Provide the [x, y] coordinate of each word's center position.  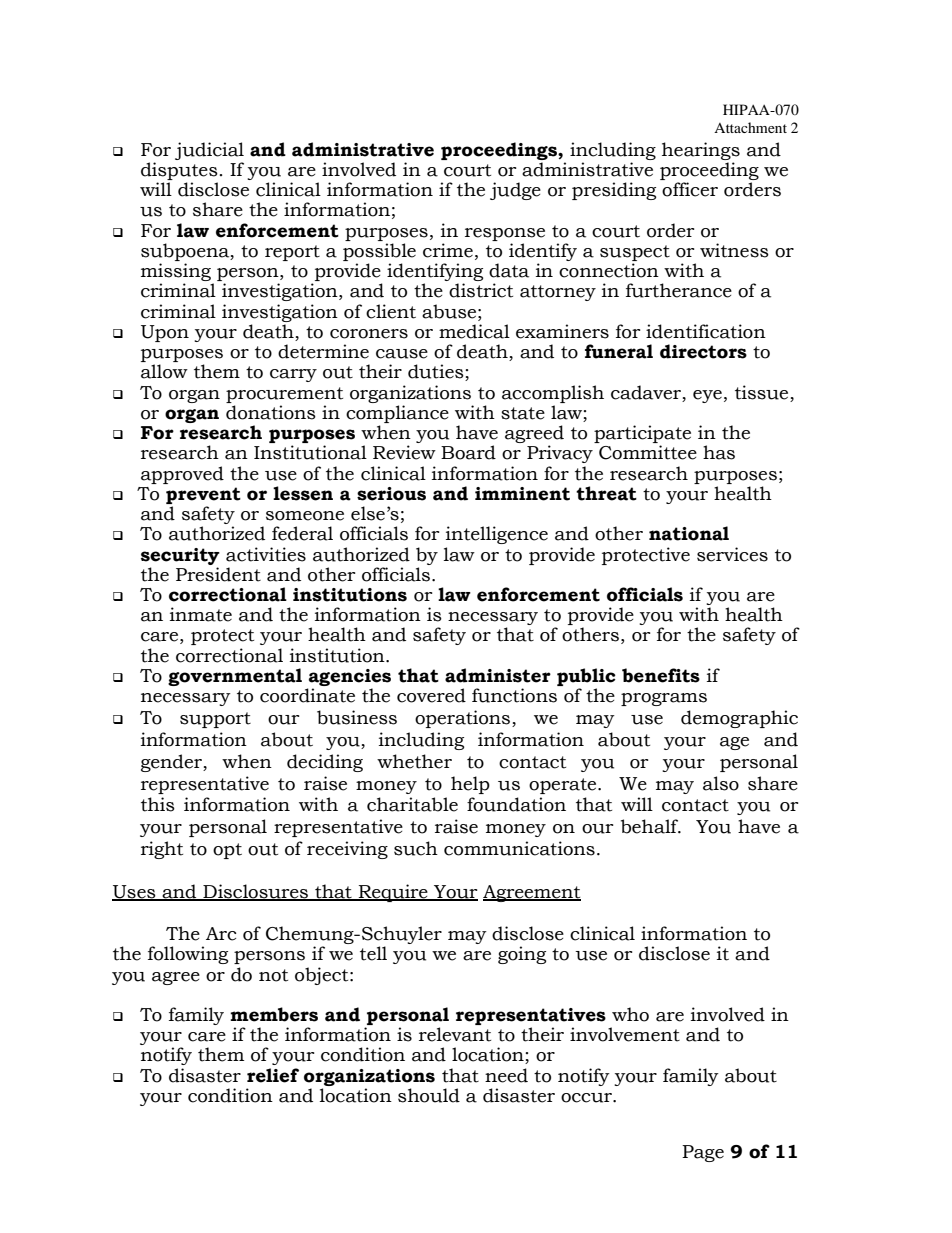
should [429, 1095]
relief [273, 1075]
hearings [701, 151]
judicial [209, 151]
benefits [661, 675]
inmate [201, 614]
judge [515, 191]
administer [498, 675]
